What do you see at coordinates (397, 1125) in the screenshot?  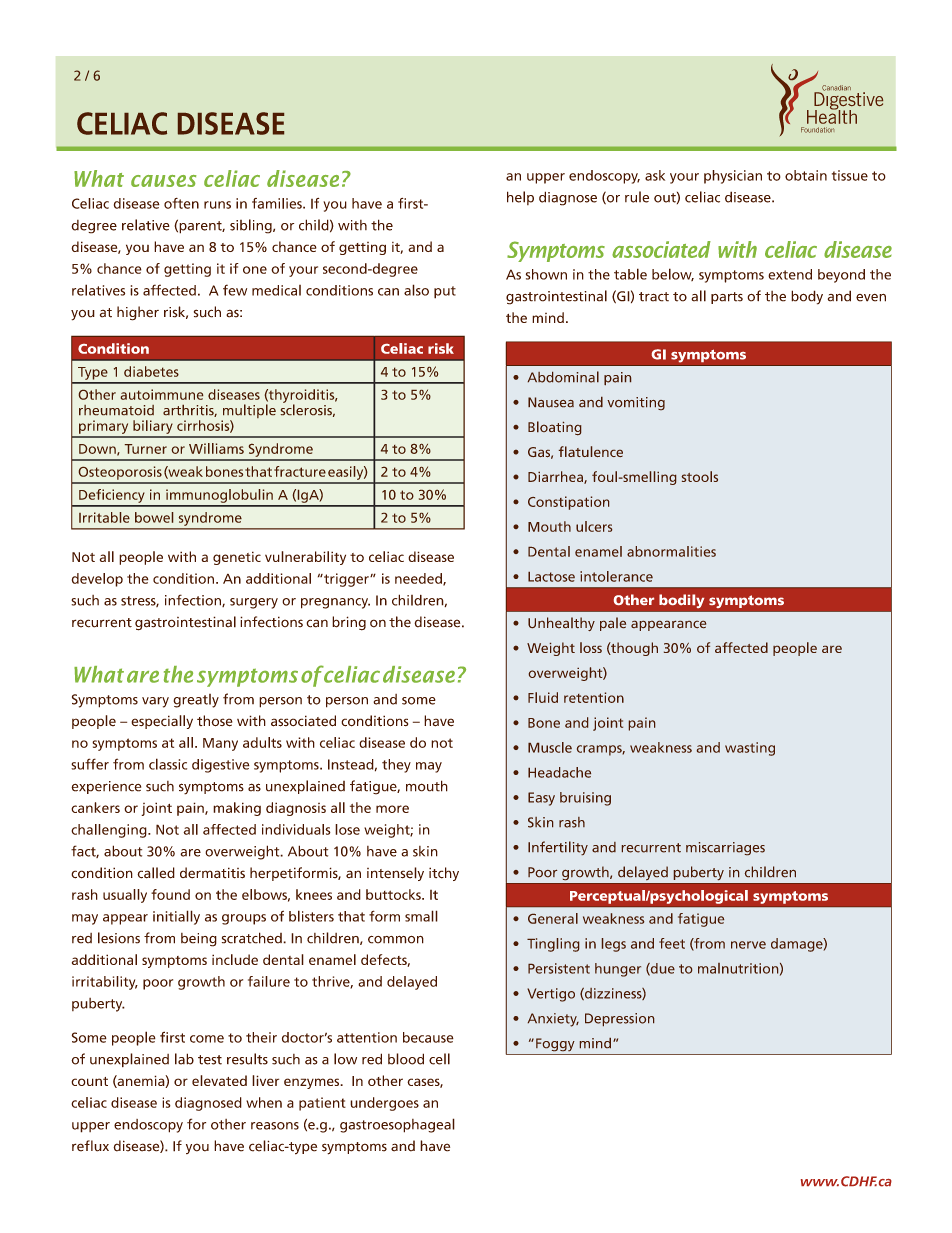 I see `gastroesophageal` at bounding box center [397, 1125].
